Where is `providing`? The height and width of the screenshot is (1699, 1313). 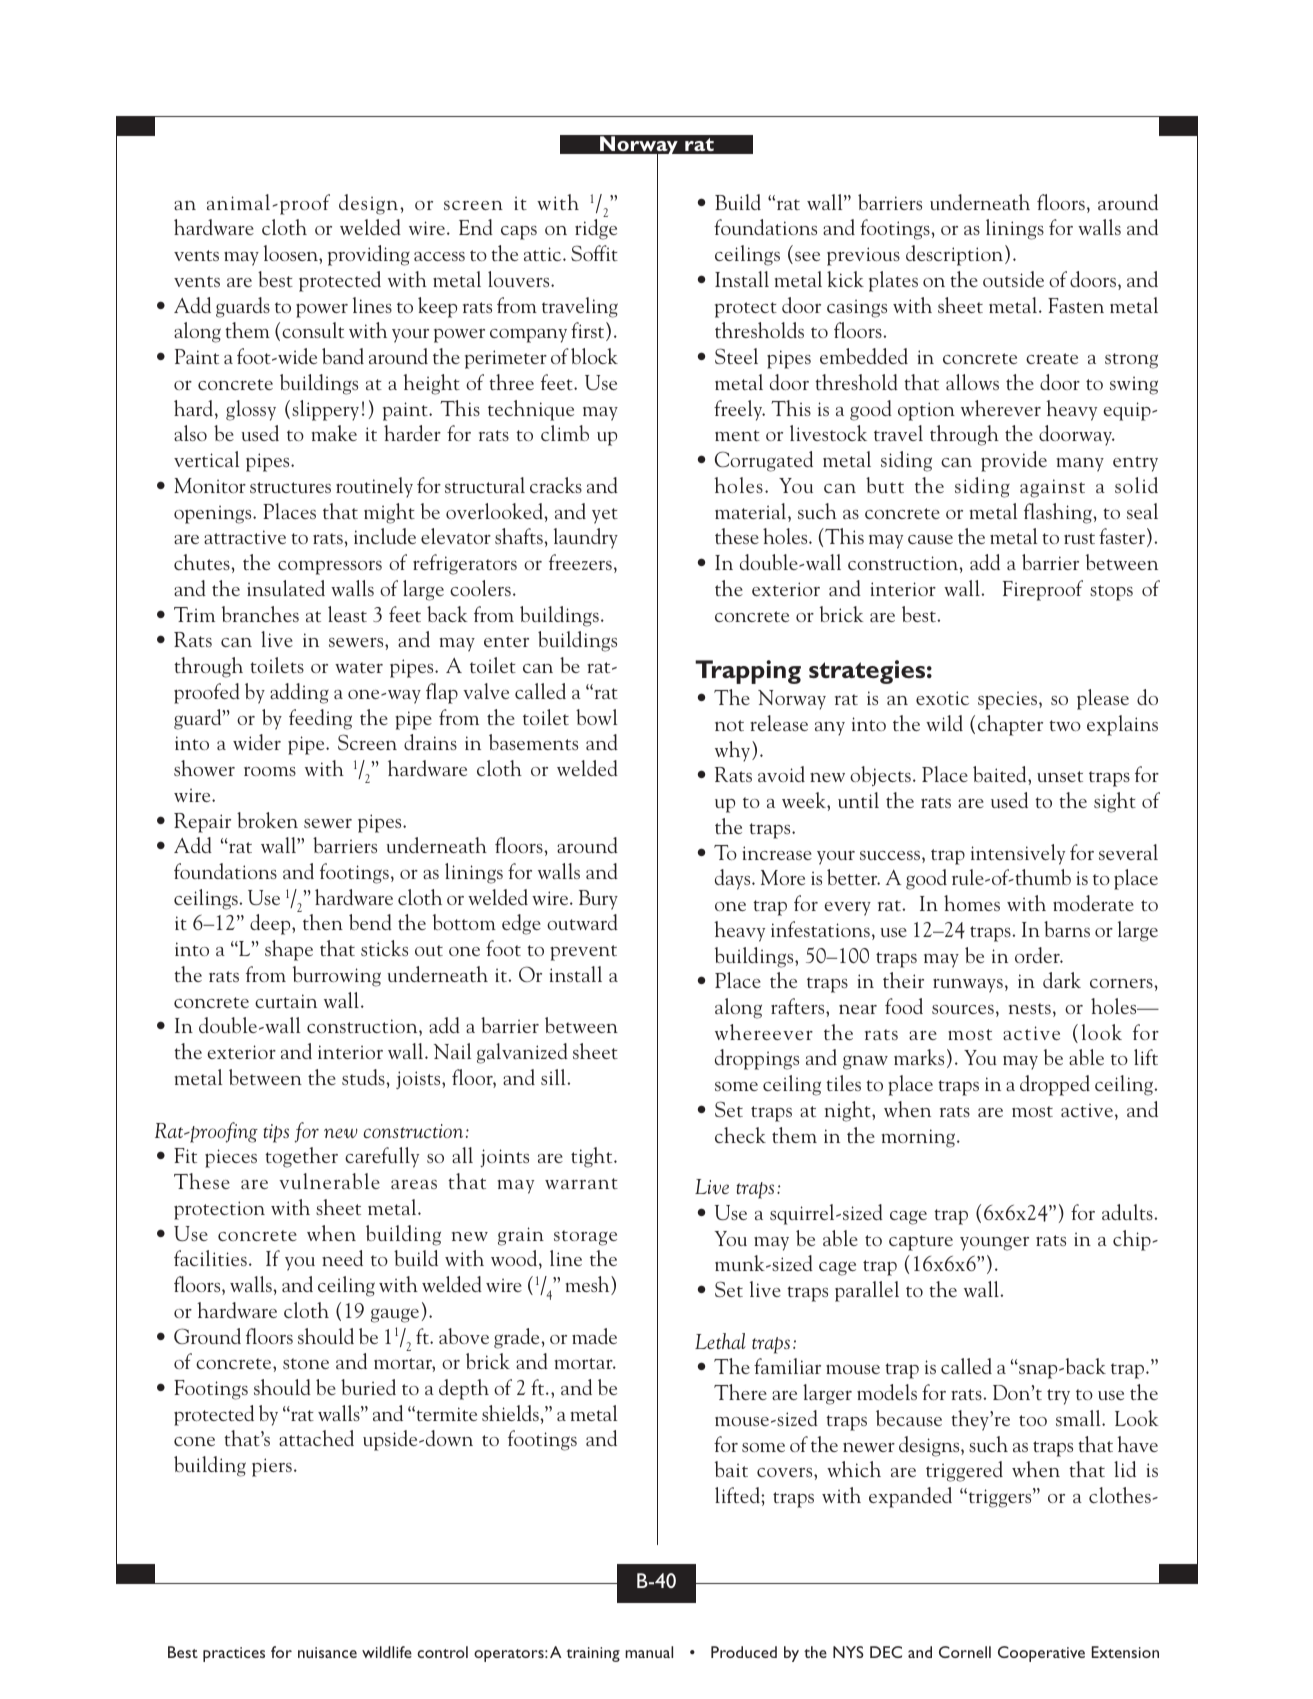
providing is located at coordinates (369, 255).
